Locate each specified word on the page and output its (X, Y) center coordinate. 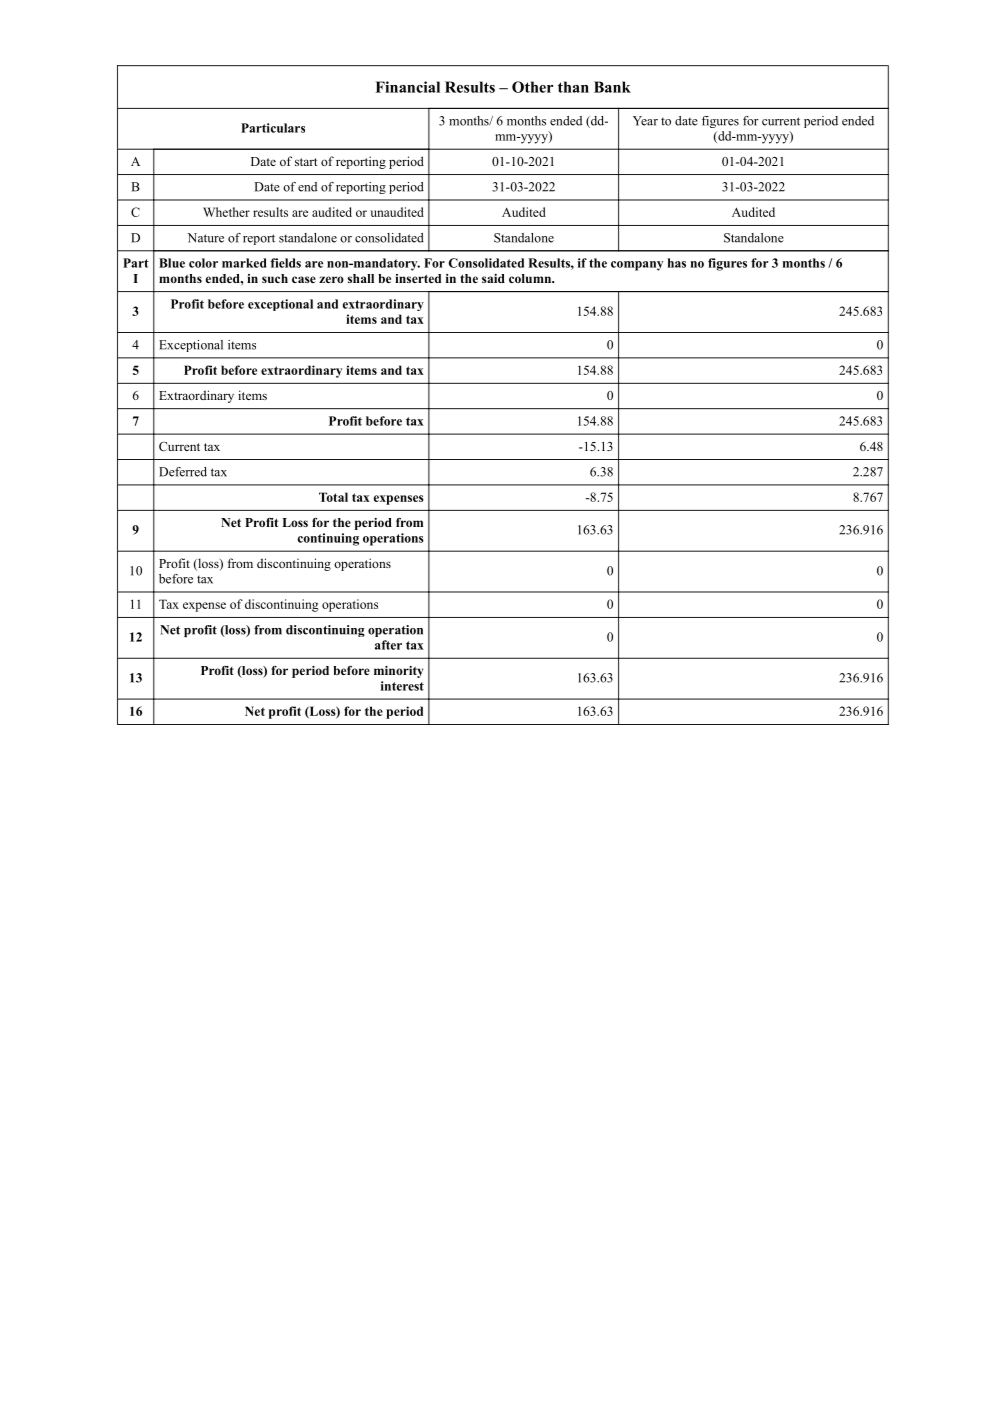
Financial (407, 87)
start (306, 162)
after (388, 645)
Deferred (183, 472)
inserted (418, 278)
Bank (612, 87)
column (531, 278)
